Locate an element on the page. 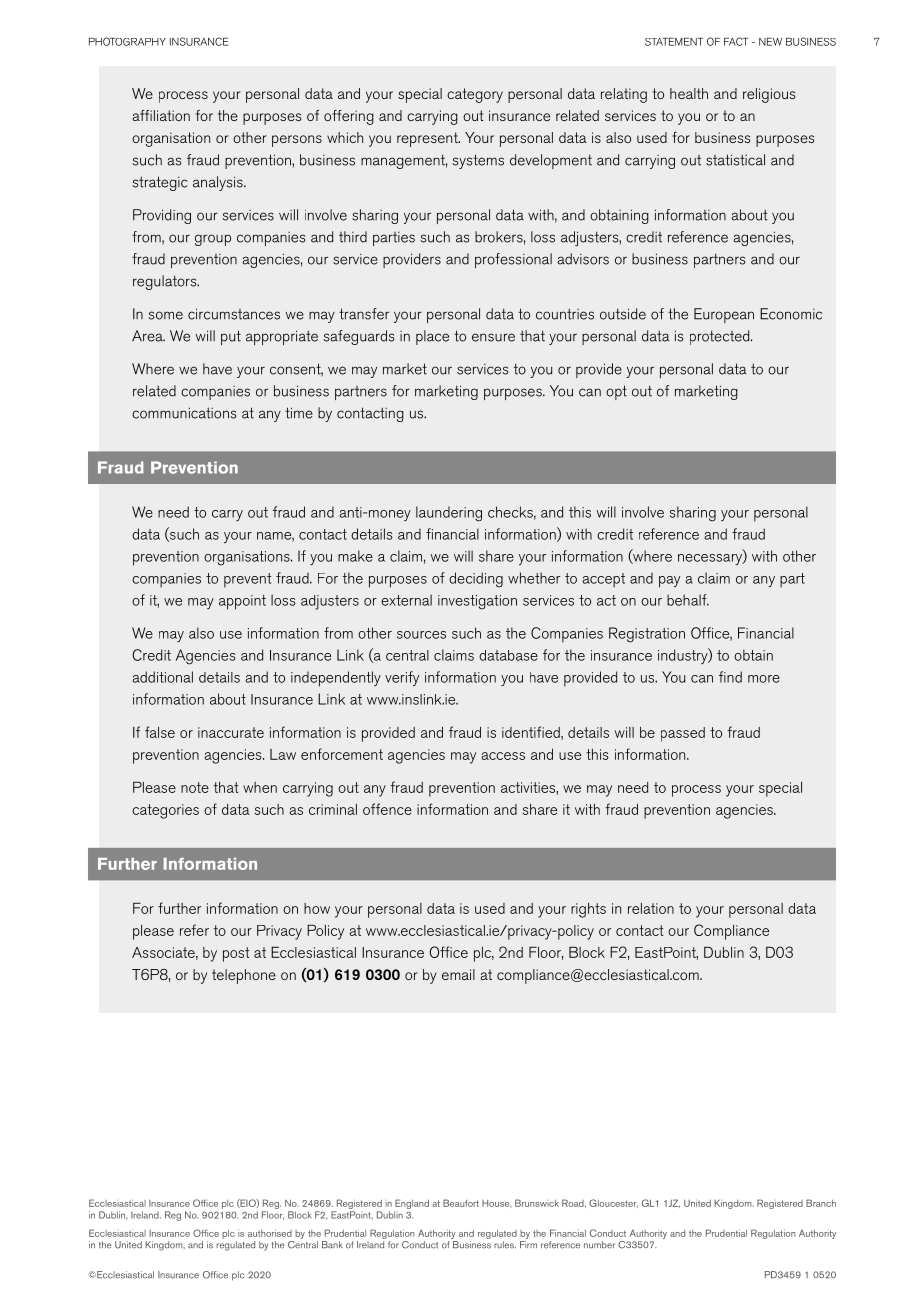 This image has width=924, height=1308. post is located at coordinates (236, 954).
